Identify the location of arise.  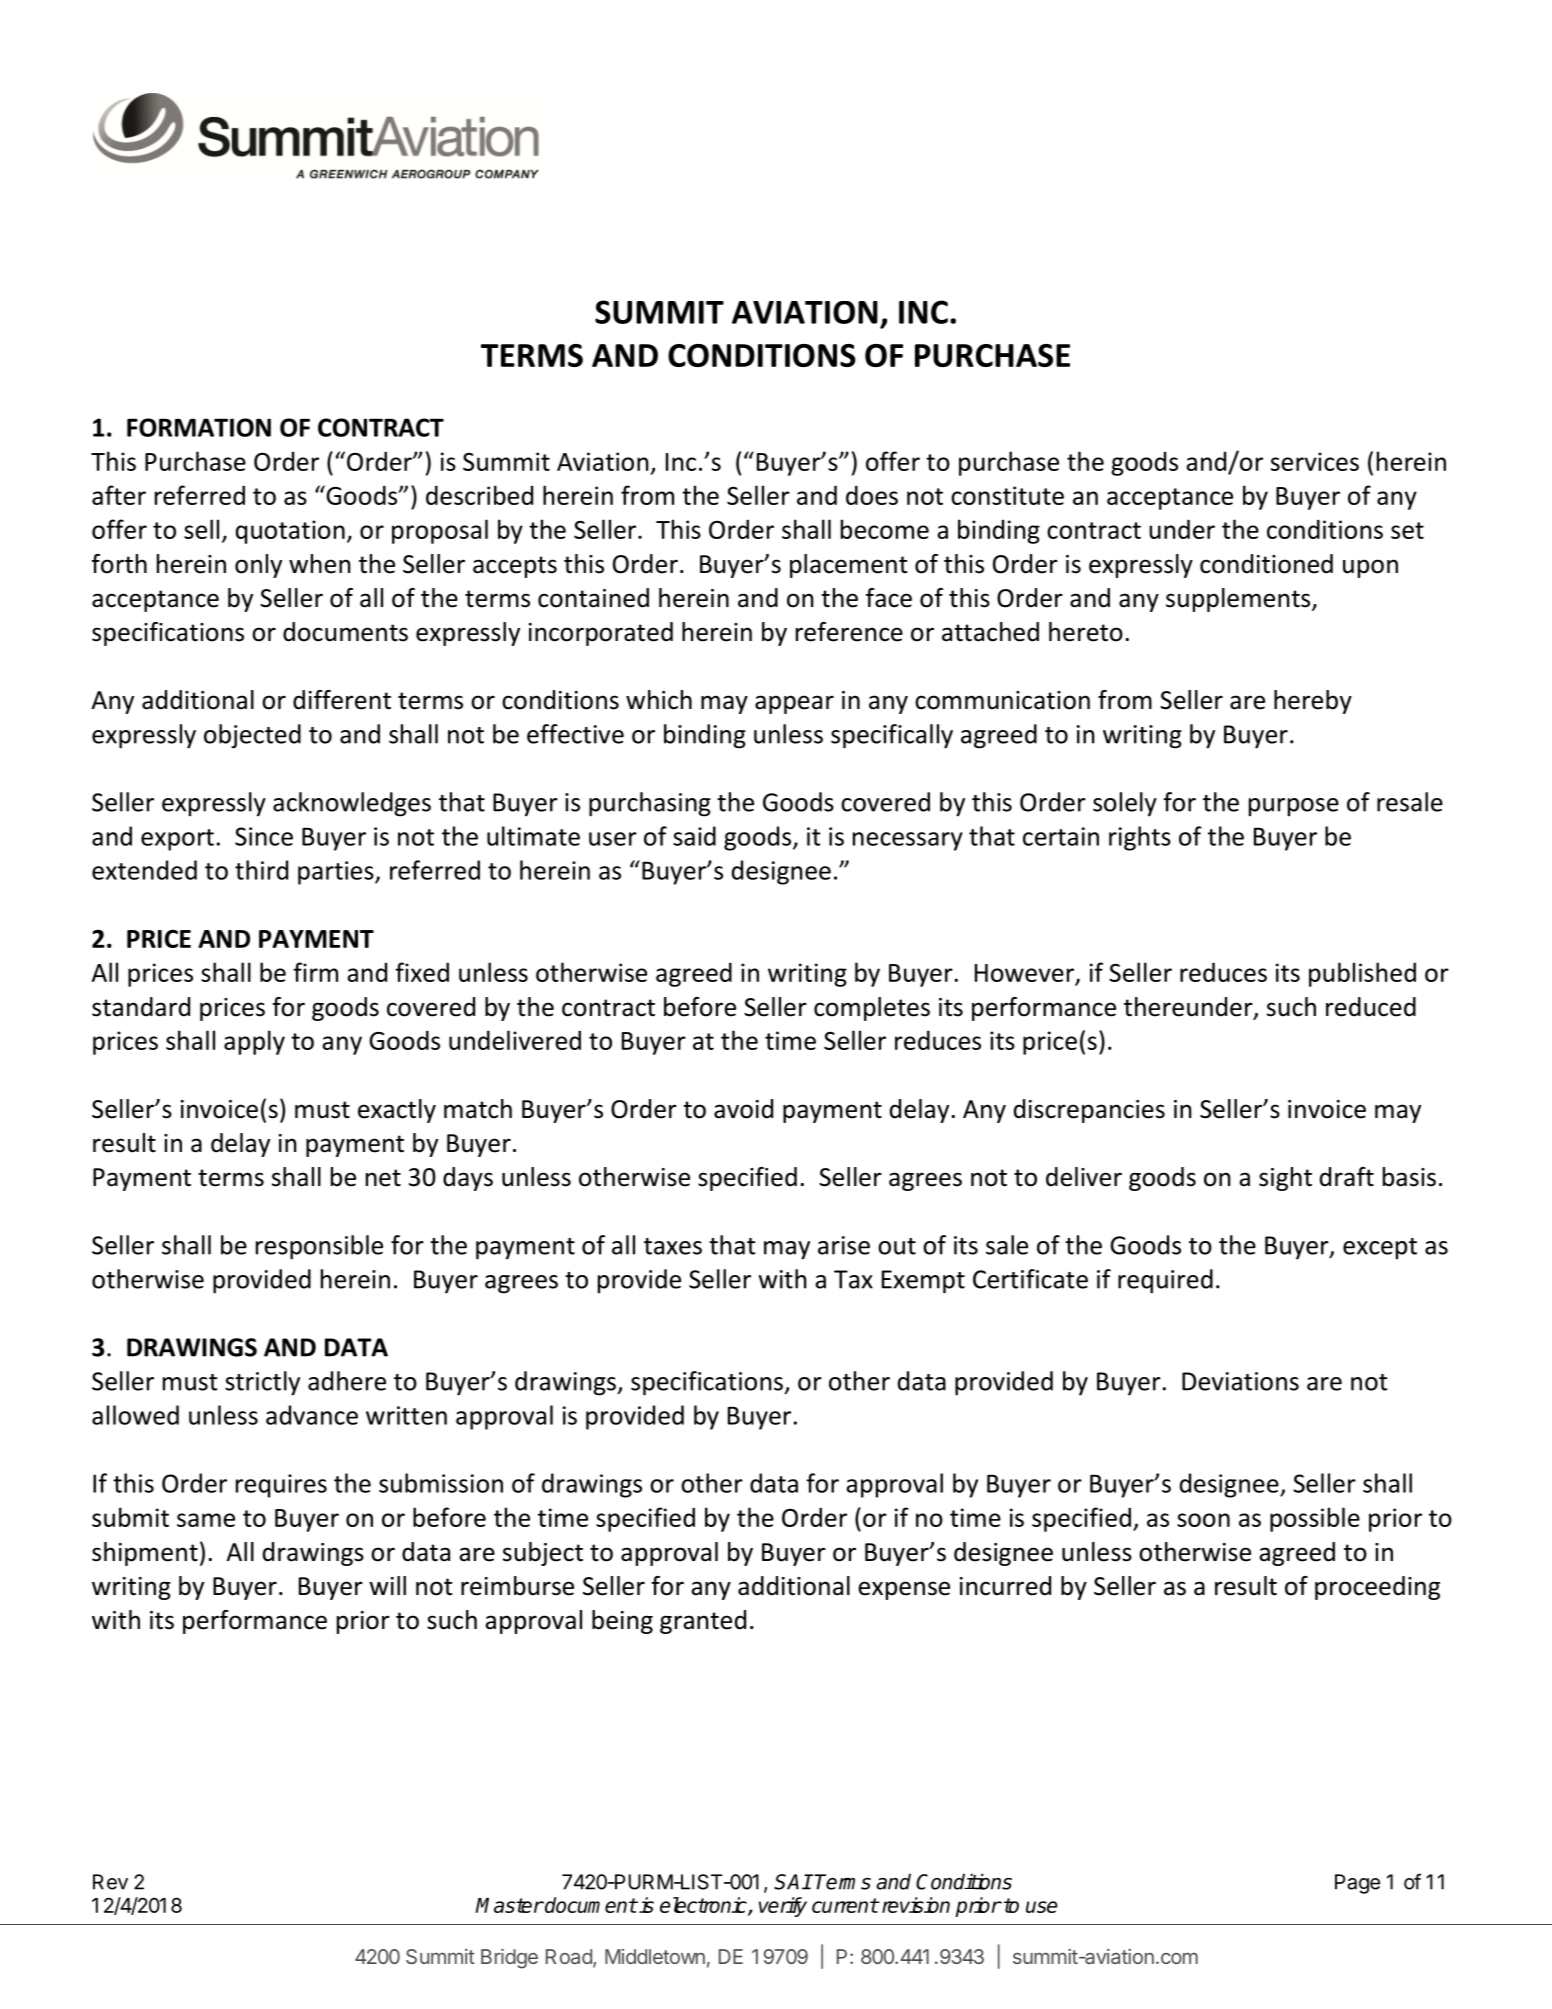
(844, 1245).
